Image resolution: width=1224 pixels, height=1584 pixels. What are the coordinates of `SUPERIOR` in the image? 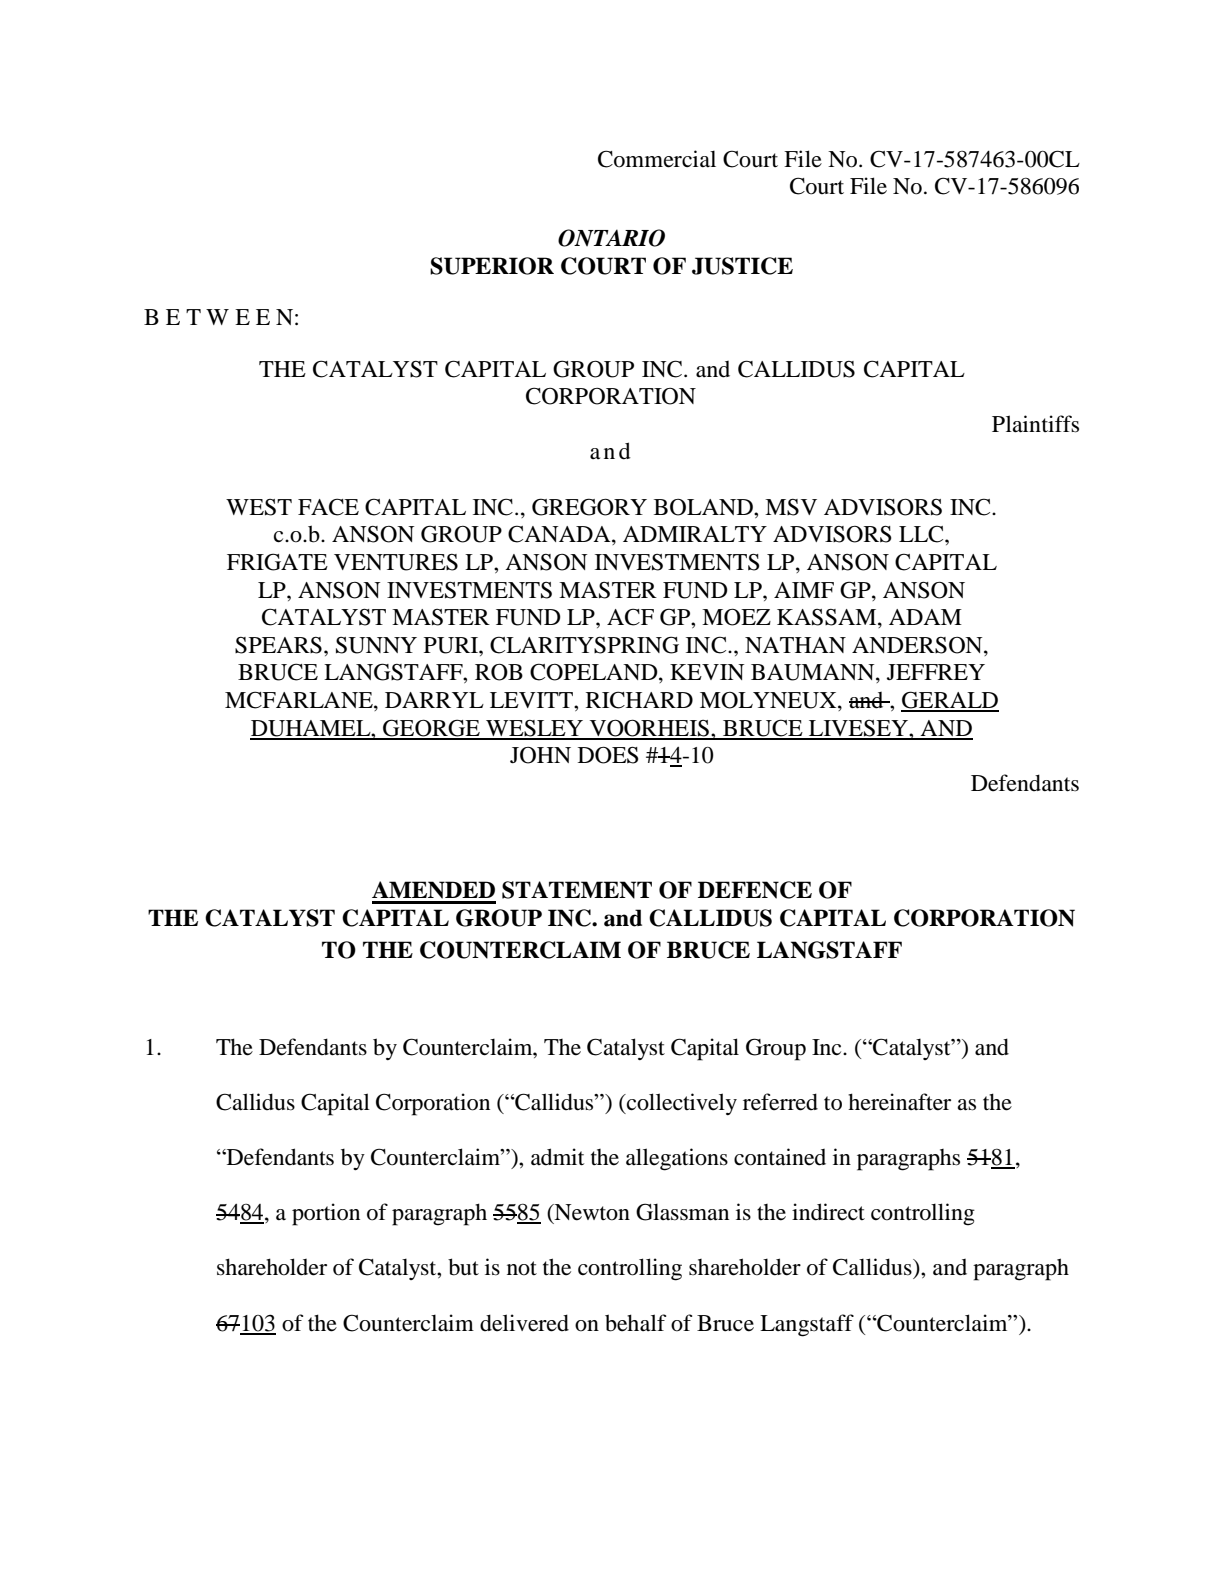 It's located at (492, 266).
